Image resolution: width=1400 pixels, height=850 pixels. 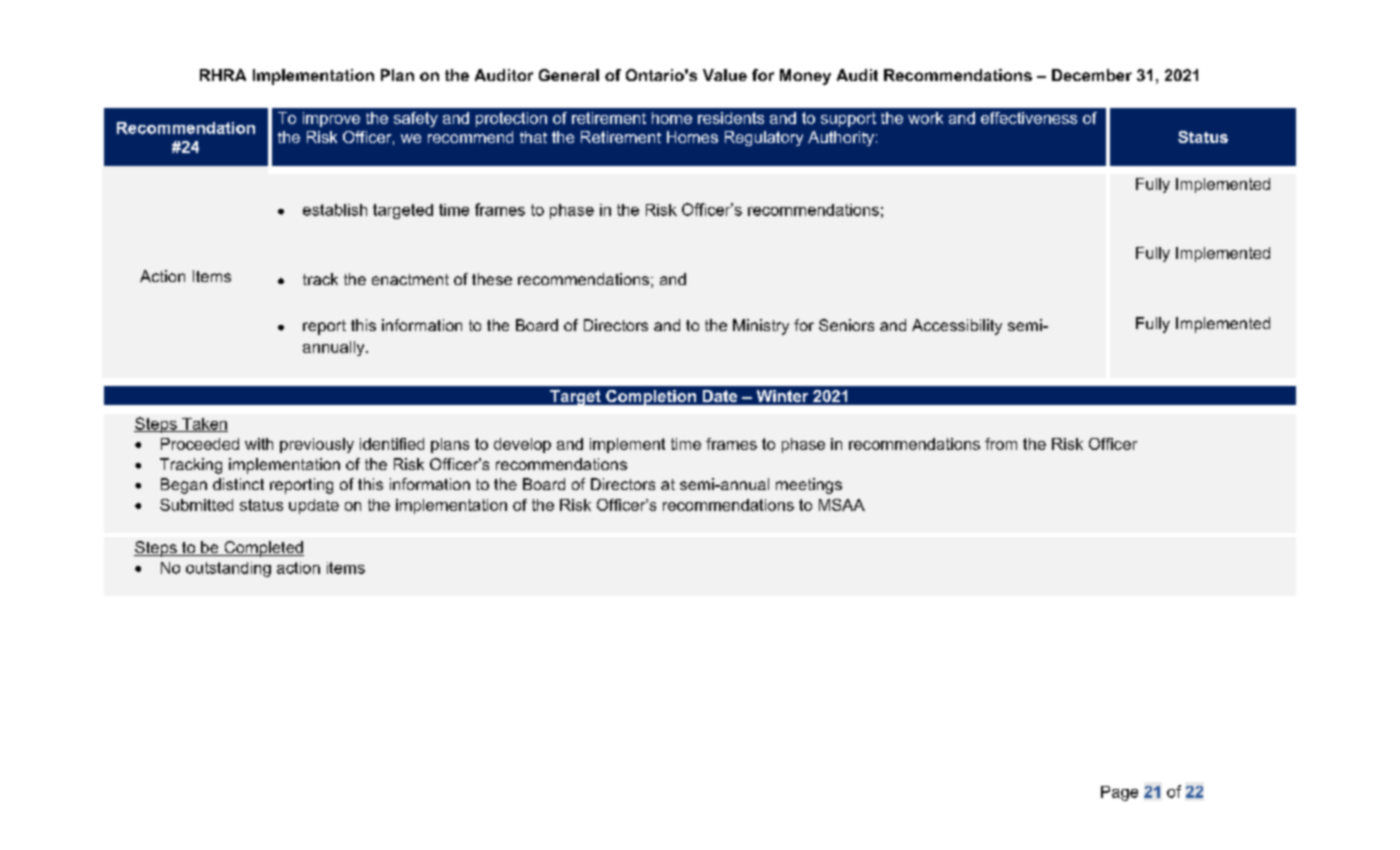 I want to click on Completed, so click(x=263, y=549).
